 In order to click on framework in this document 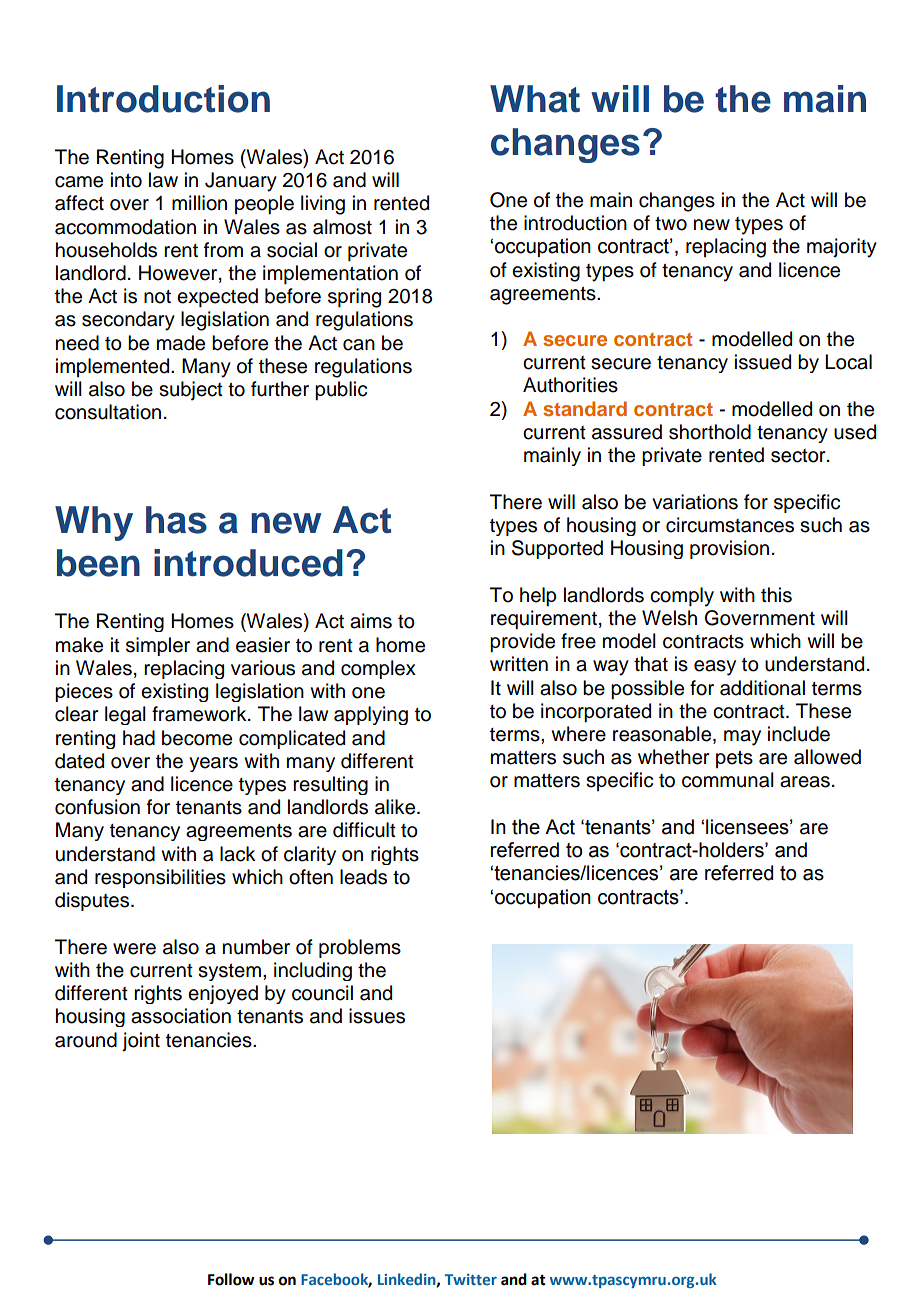, I will do `click(200, 714)`.
